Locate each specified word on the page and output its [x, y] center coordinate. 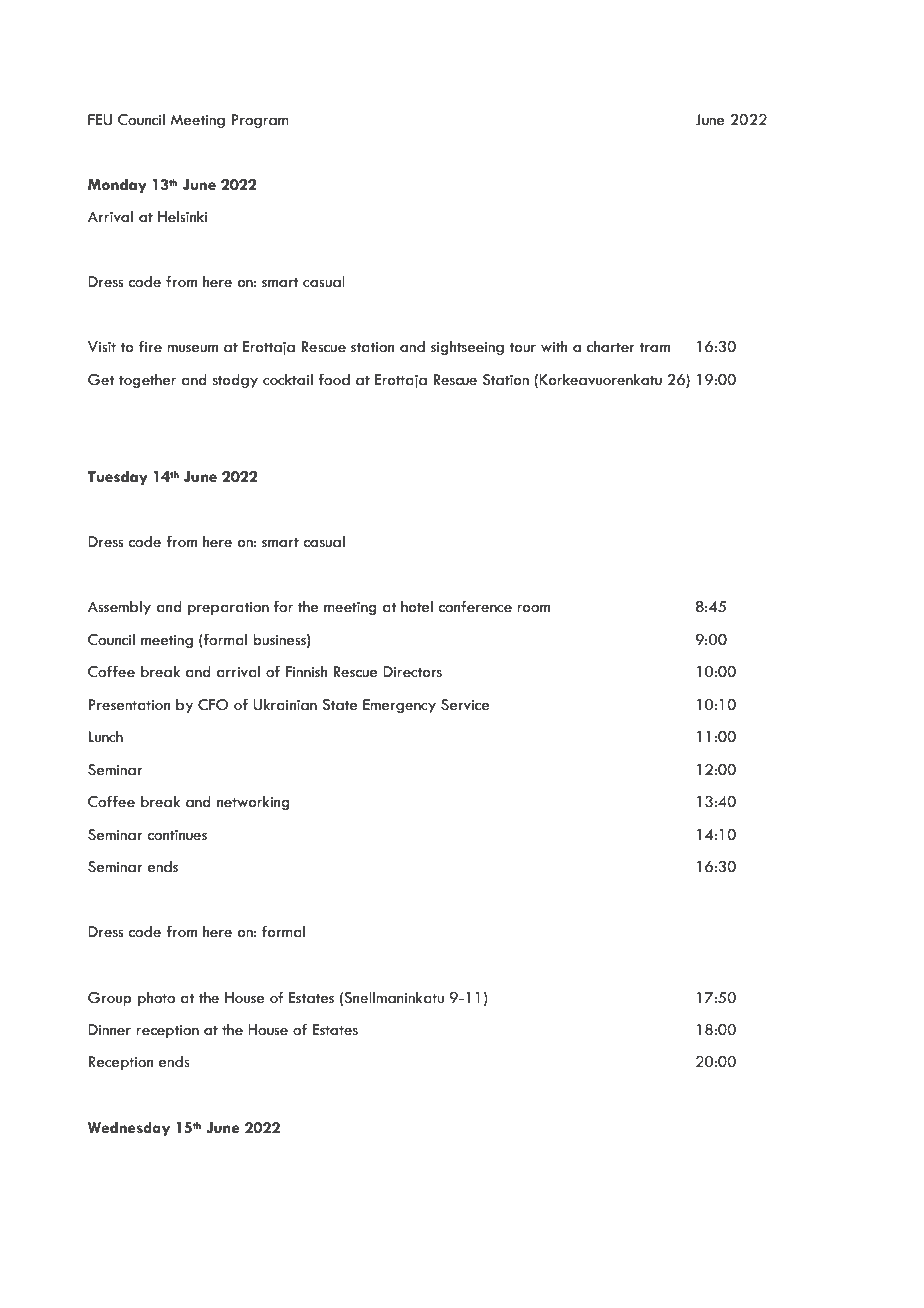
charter [611, 347]
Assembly [119, 608]
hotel [417, 607]
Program [260, 121]
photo [156, 999]
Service [465, 705]
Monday [117, 186]
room [533, 608]
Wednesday [129, 1129]
